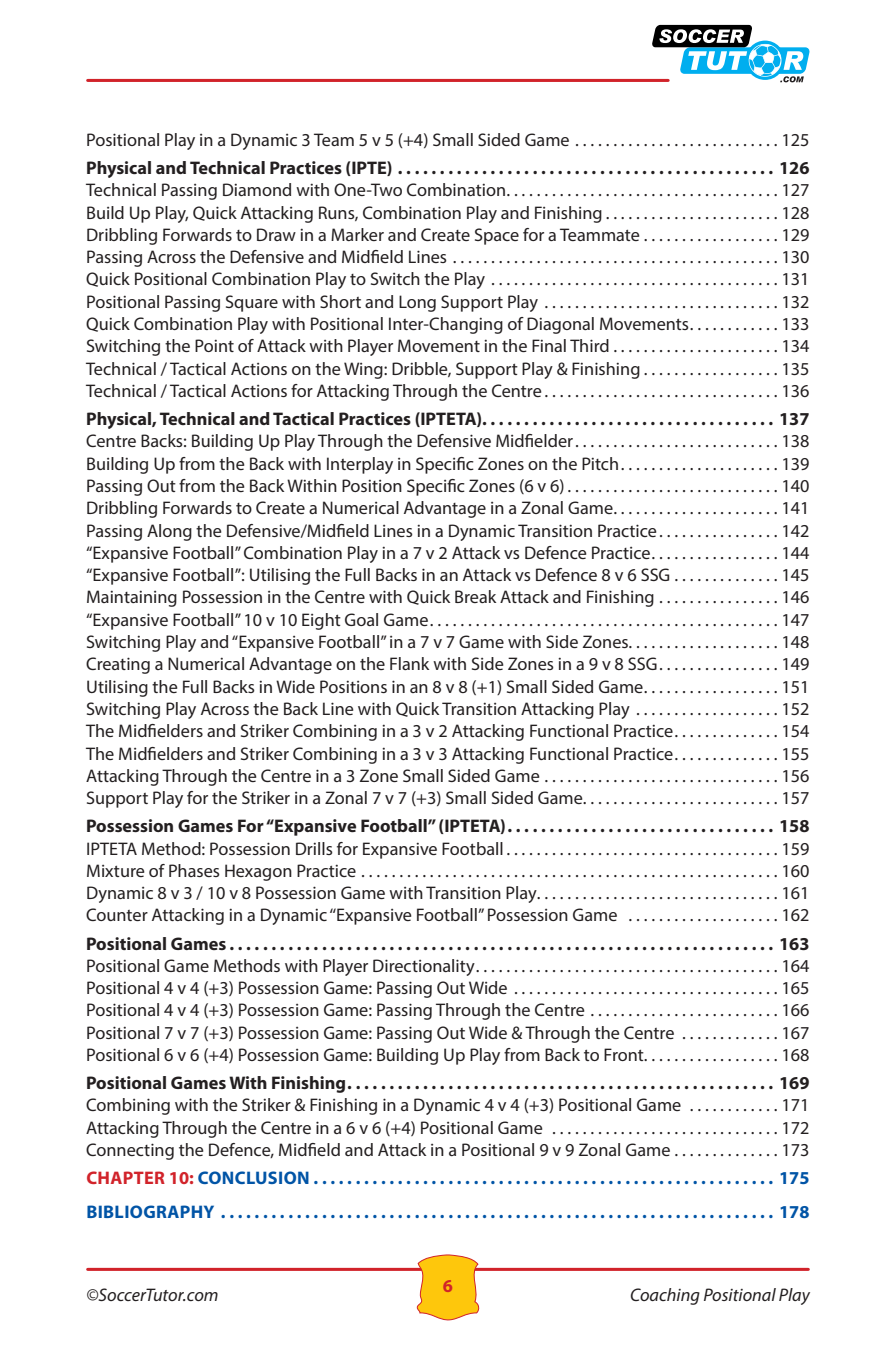 This page has height=1345, width=896. I want to click on CHAPTER, so click(126, 1177).
